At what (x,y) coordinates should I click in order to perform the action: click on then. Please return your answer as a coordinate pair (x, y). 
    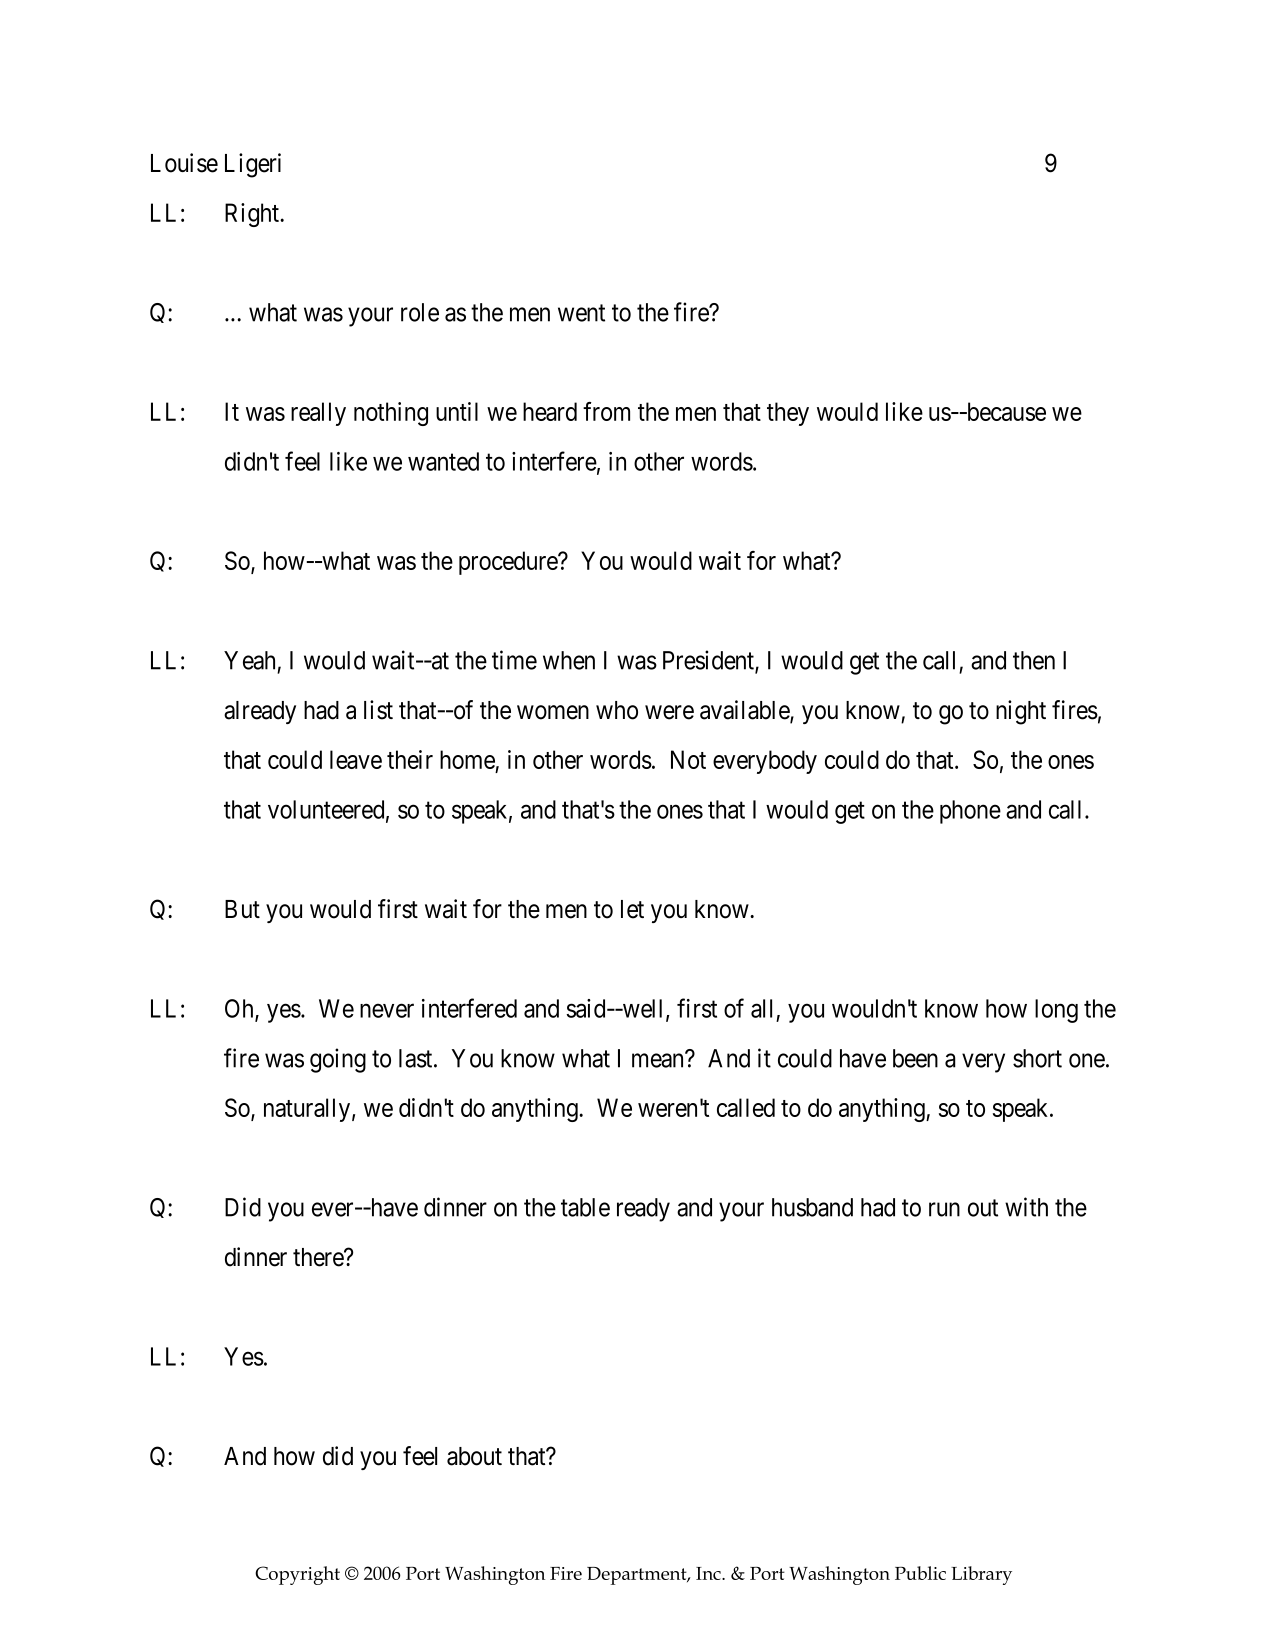
    Looking at the image, I should click on (1034, 660).
